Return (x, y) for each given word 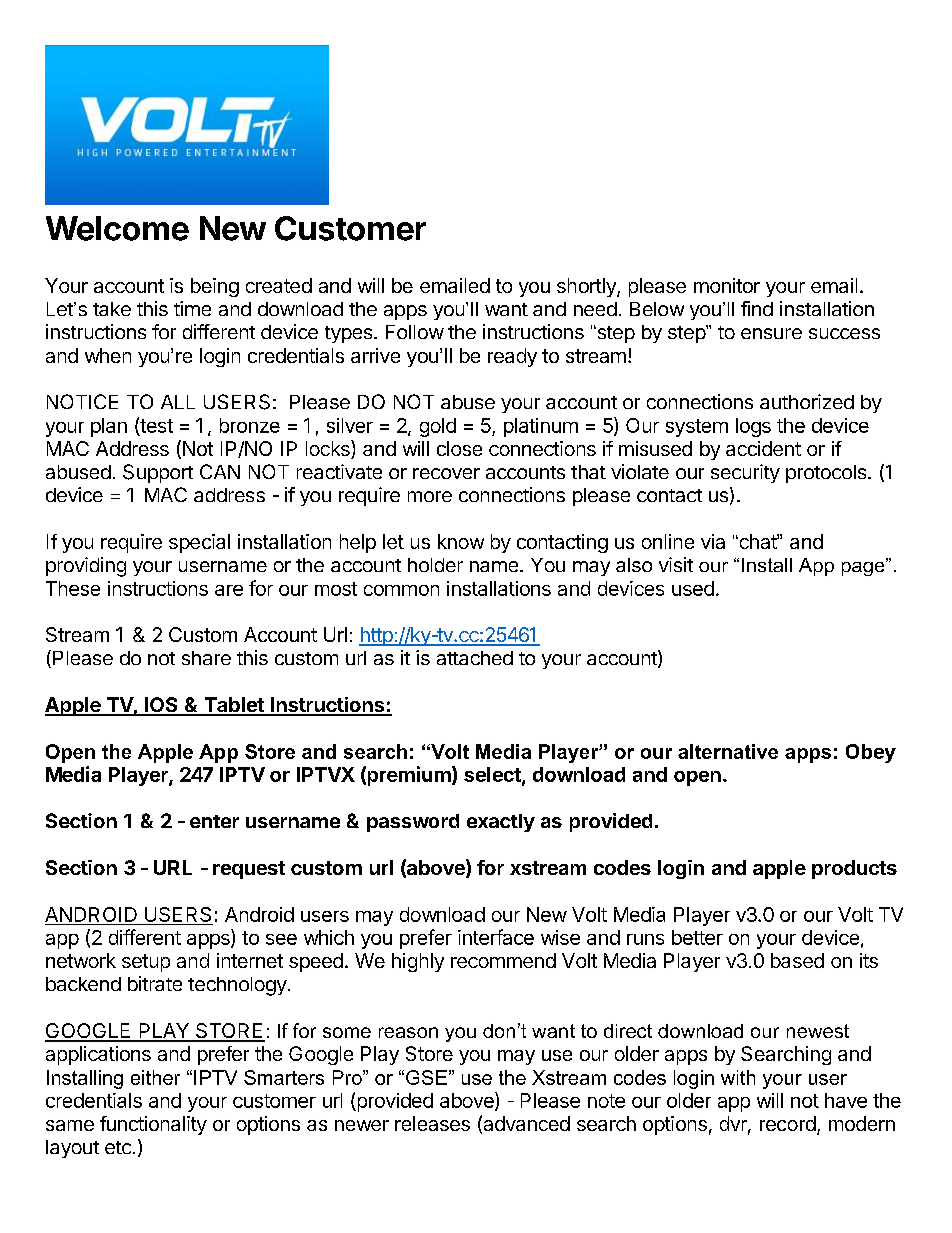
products (854, 869)
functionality (153, 1125)
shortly (587, 287)
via (713, 541)
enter (214, 821)
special (199, 543)
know (461, 541)
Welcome (117, 228)
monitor (727, 285)
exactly (501, 823)
